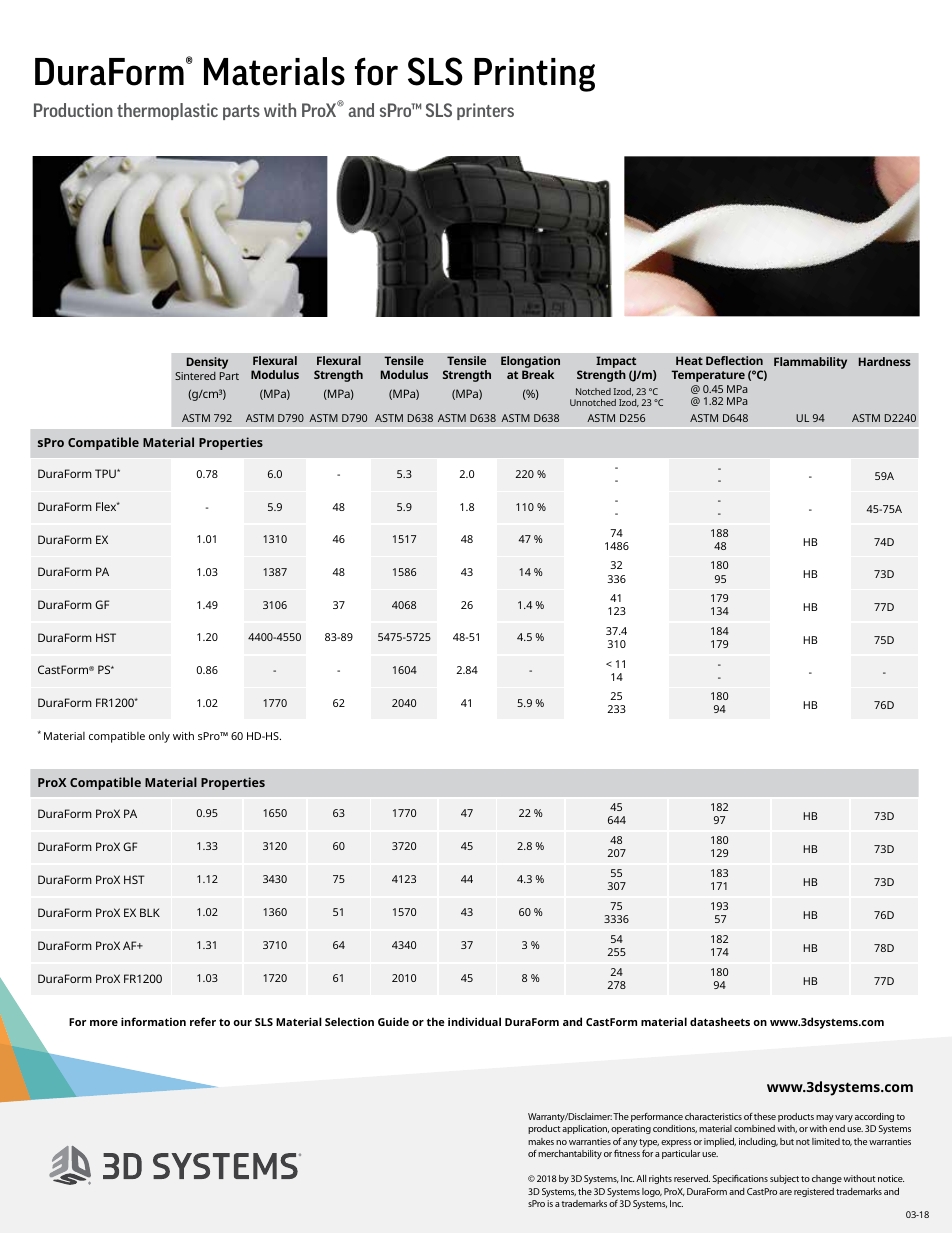  I want to click on Temperature, so click(708, 376).
